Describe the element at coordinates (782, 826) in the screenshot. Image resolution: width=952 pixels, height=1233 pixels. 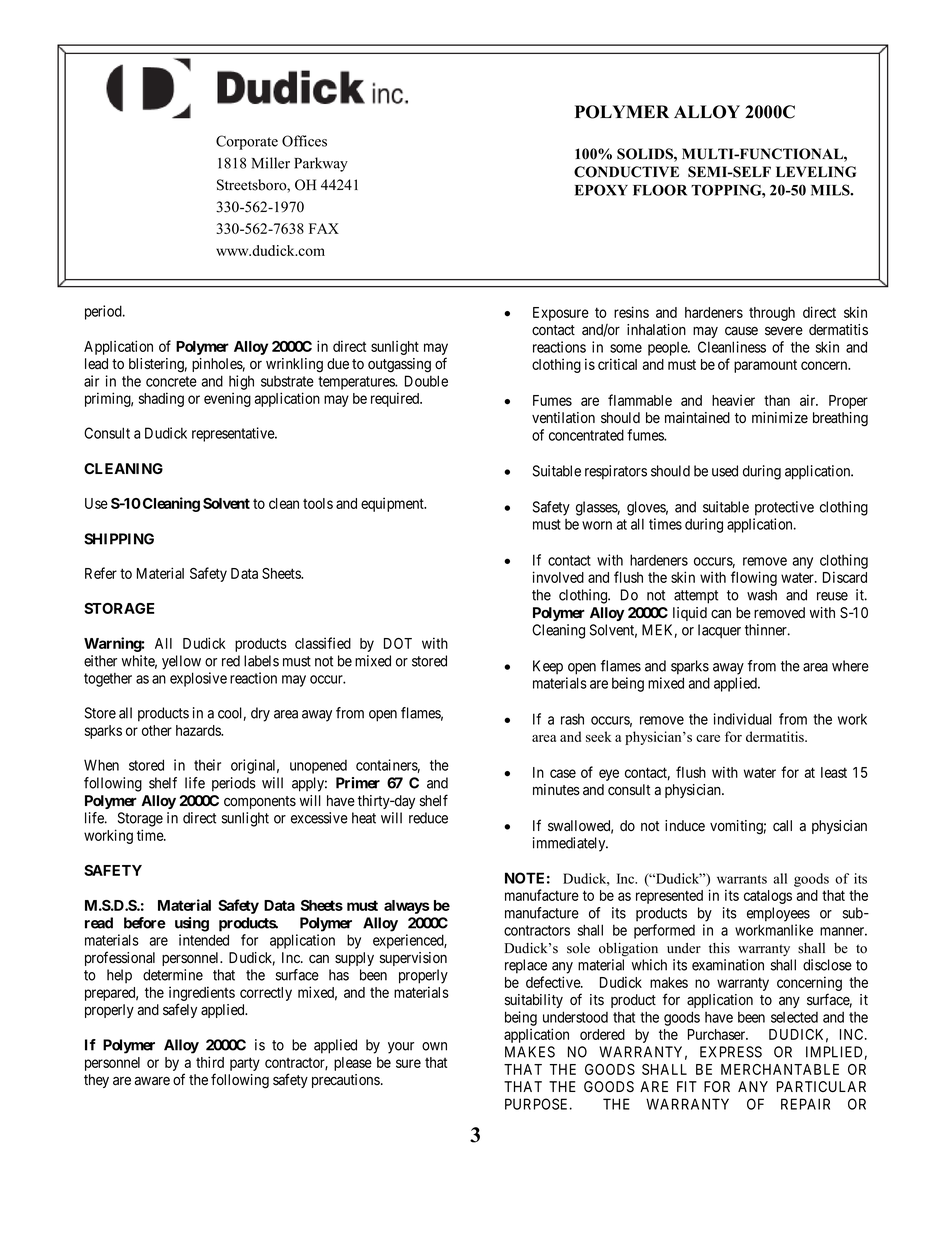
I see `call` at that location.
